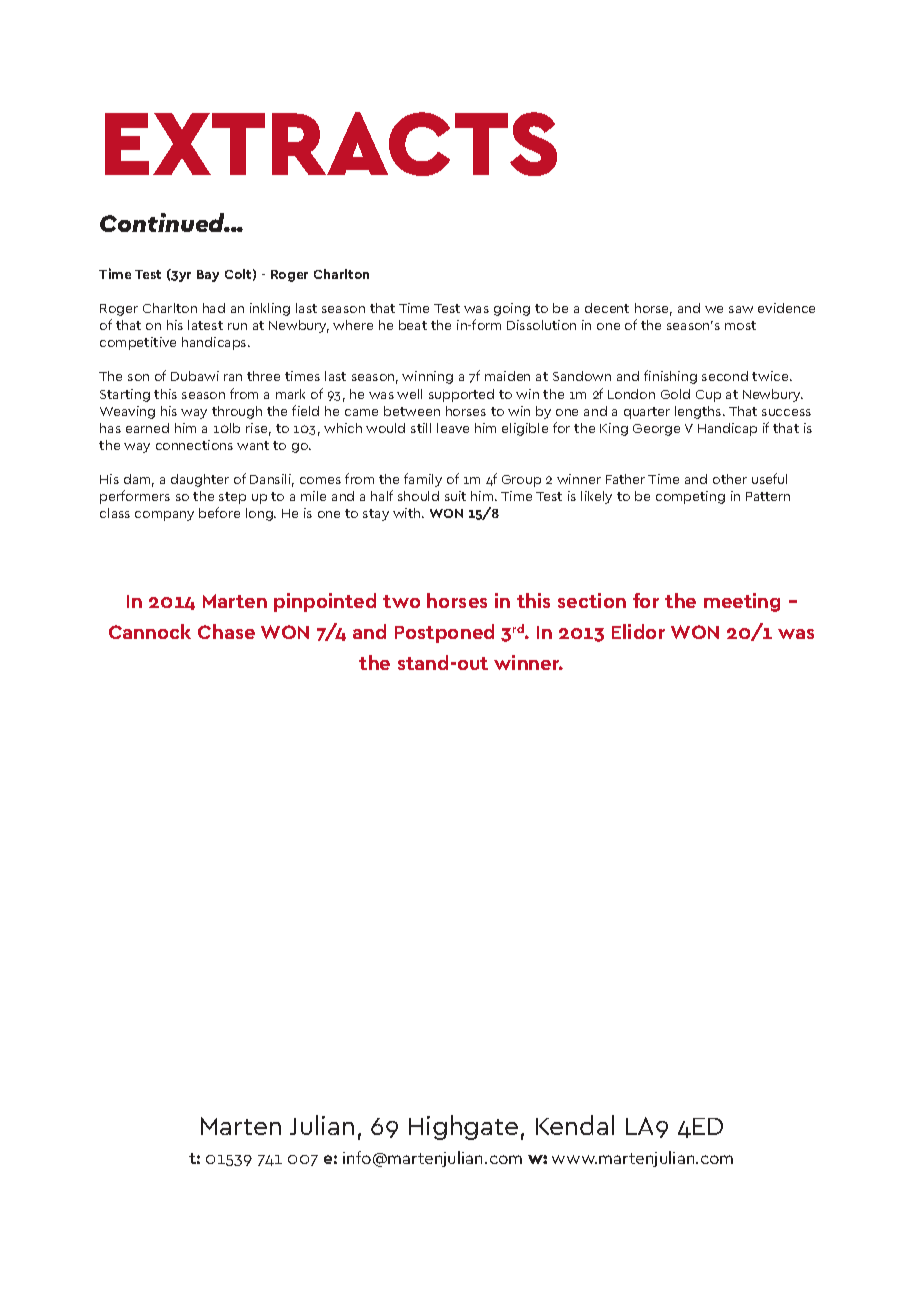  What do you see at coordinates (208, 276) in the screenshot?
I see `Bay` at bounding box center [208, 276].
